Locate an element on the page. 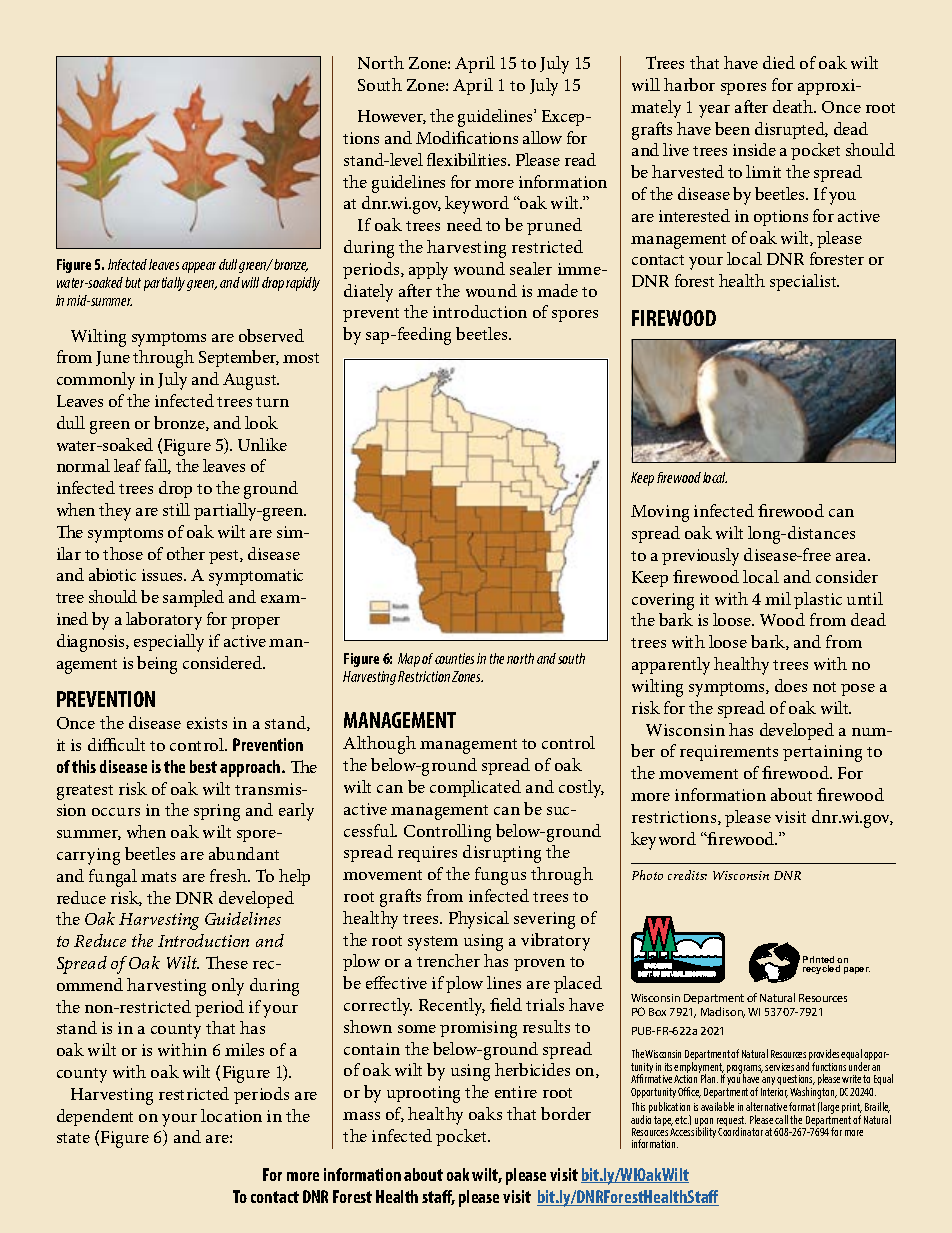 The width and height of the image is (952, 1233). Moving is located at coordinates (660, 513).
